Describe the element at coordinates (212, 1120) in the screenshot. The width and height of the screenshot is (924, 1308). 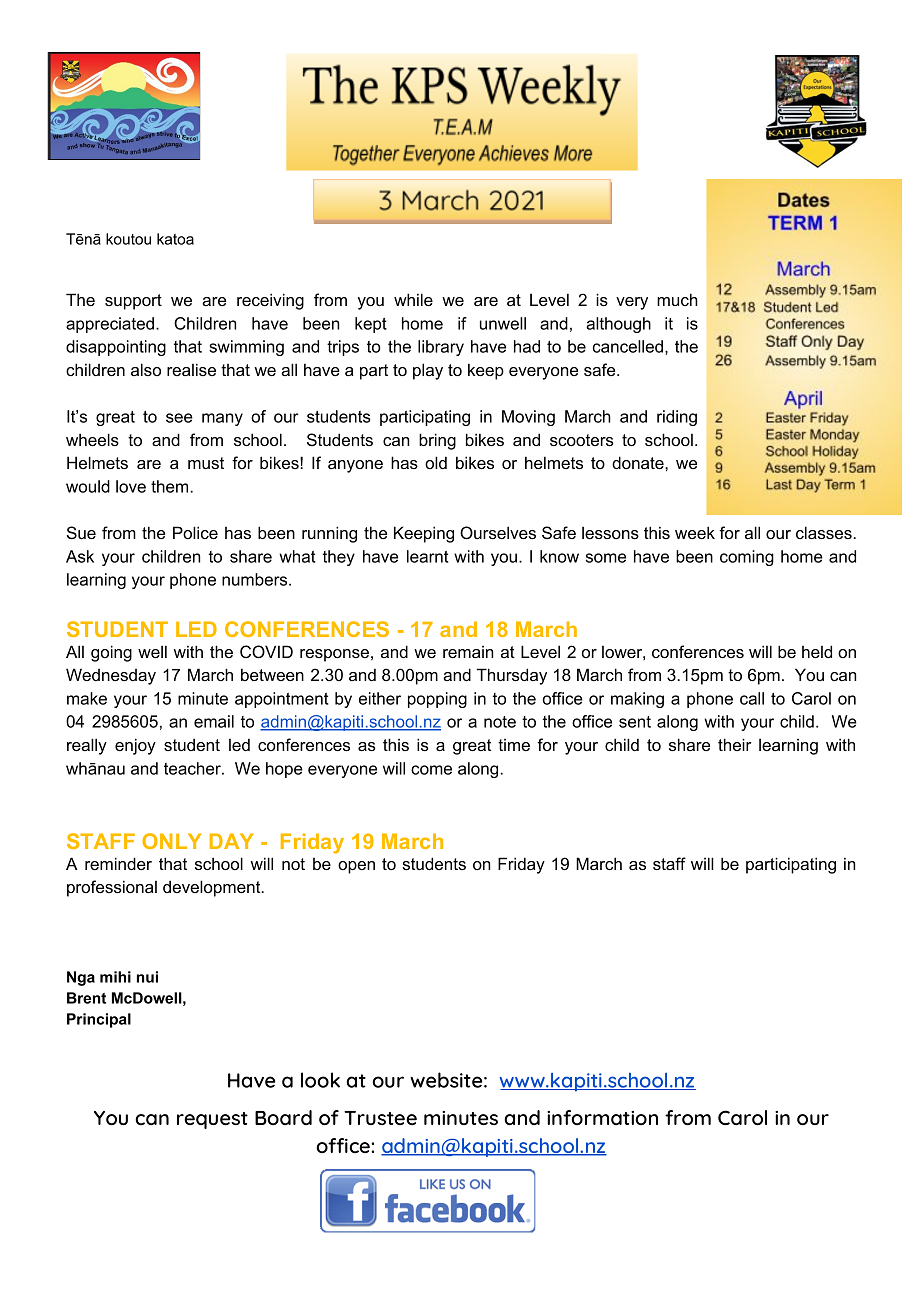
I see `request` at that location.
